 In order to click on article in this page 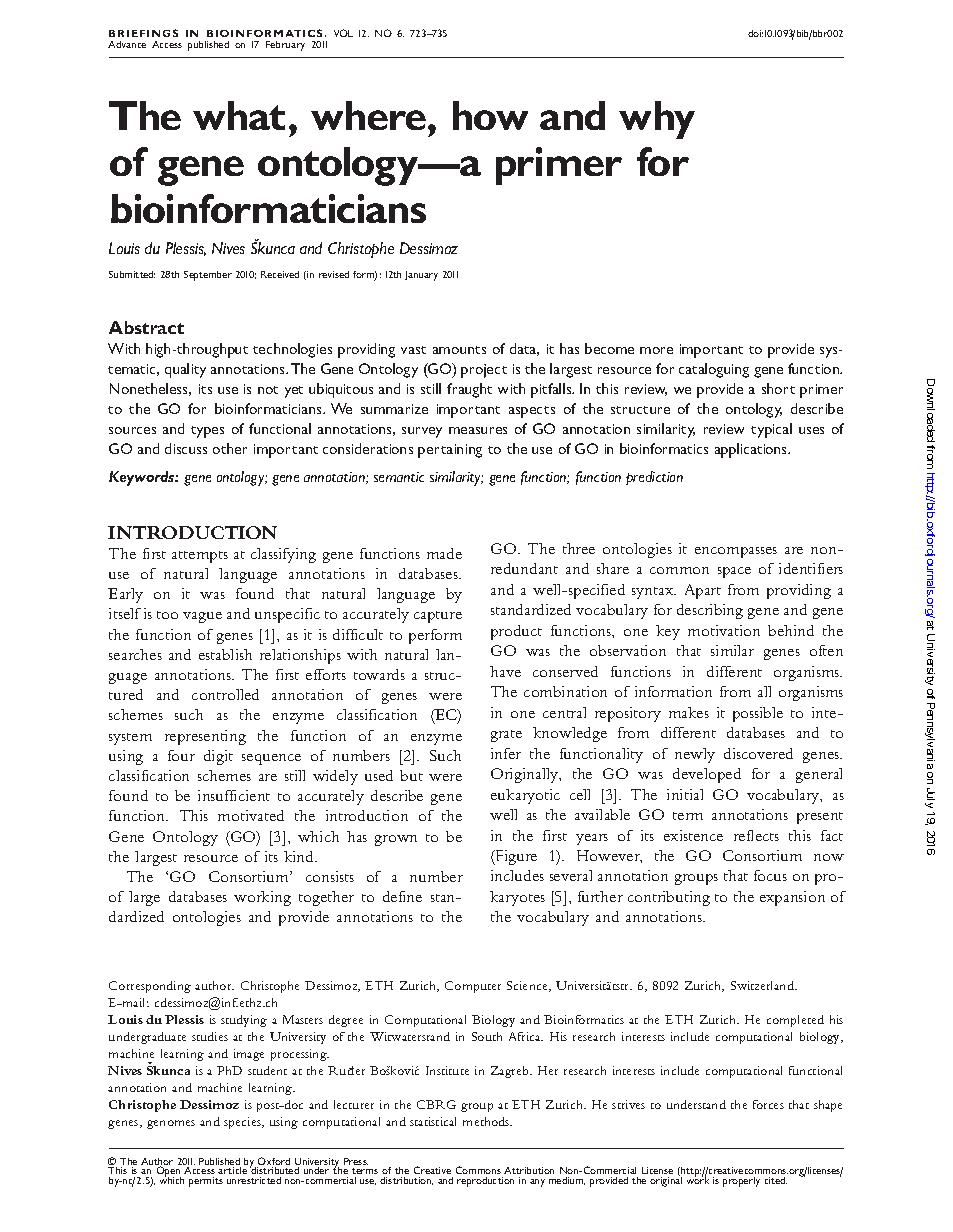, I will do `click(232, 1170)`.
